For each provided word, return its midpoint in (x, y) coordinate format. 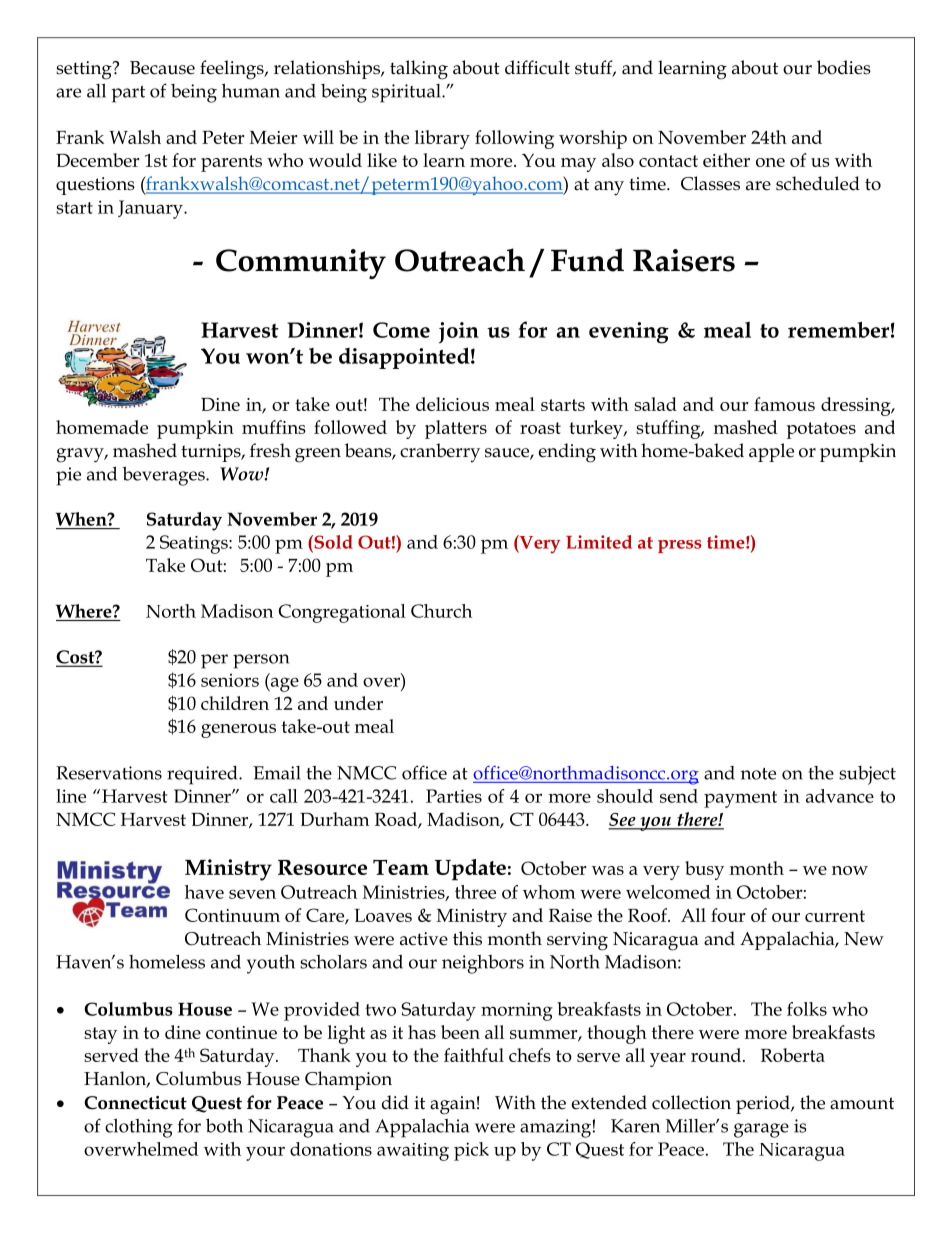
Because (162, 68)
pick (471, 1151)
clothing (139, 1128)
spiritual (407, 93)
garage (761, 1130)
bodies (844, 67)
